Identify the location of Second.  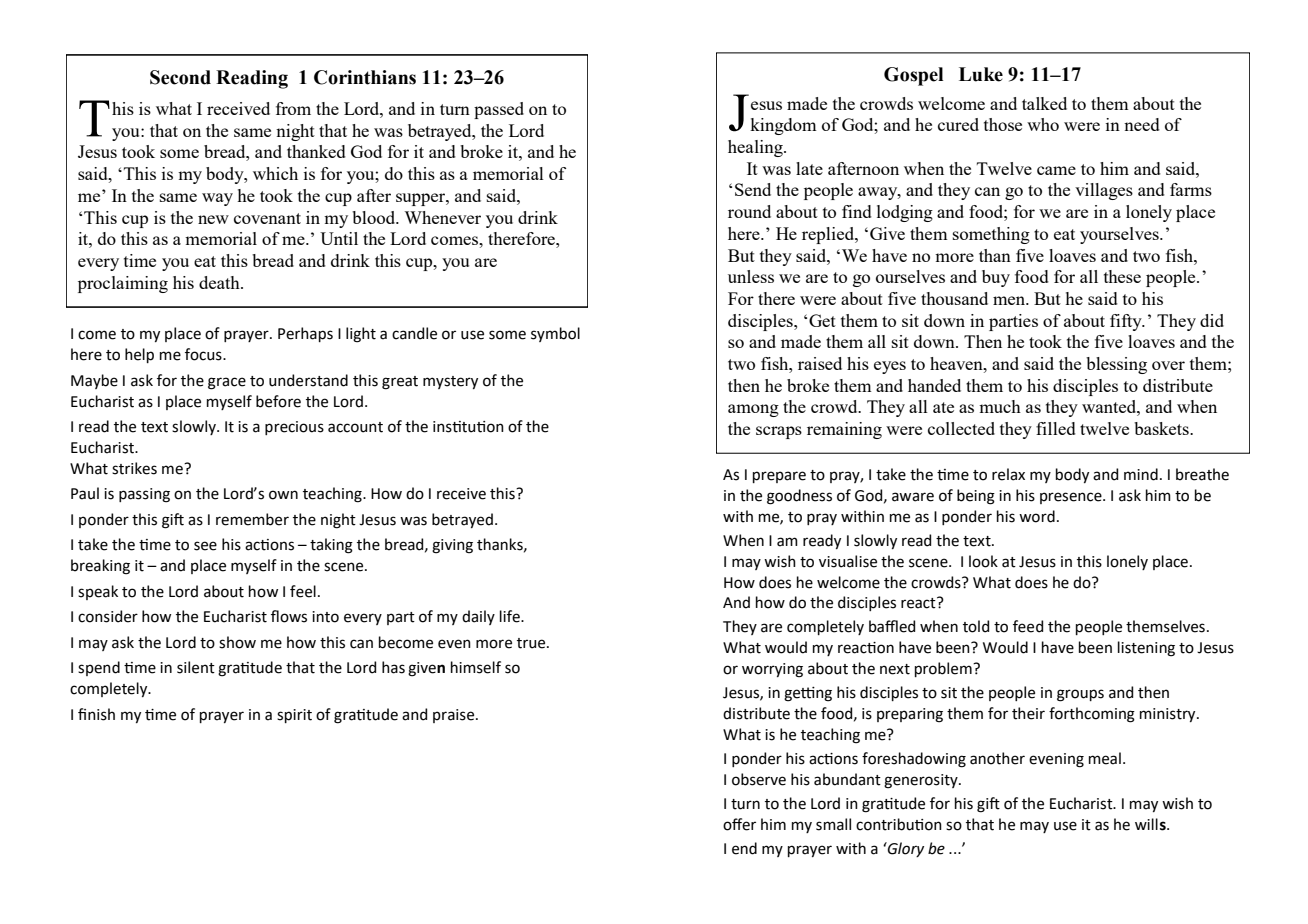
(180, 77).
